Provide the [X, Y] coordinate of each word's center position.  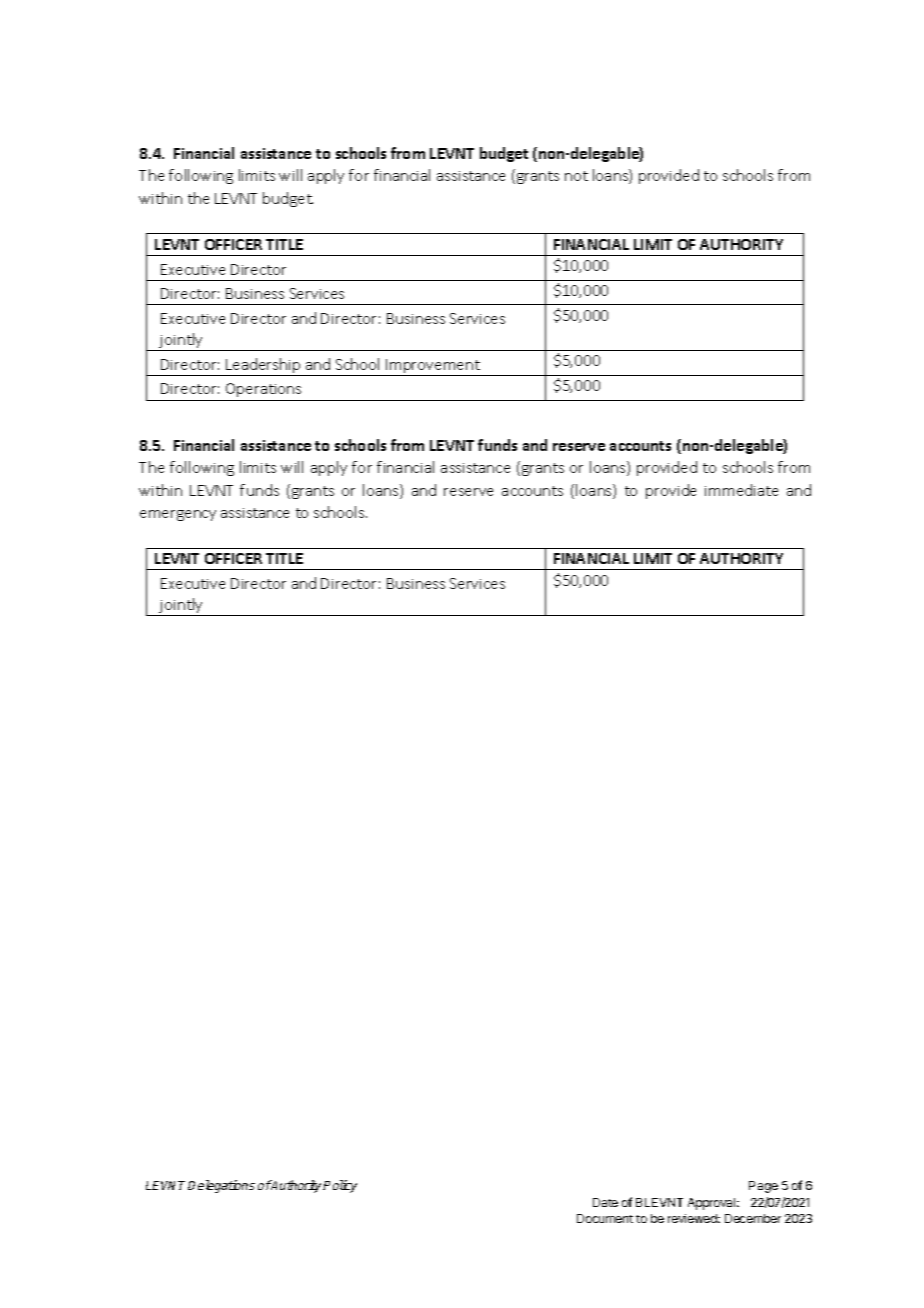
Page [763, 1187]
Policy [340, 1186]
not [576, 176]
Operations [263, 390]
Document [605, 1218]
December [753, 1218]
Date [605, 1202]
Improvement [433, 367]
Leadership [263, 367]
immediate [741, 490]
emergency [178, 515]
